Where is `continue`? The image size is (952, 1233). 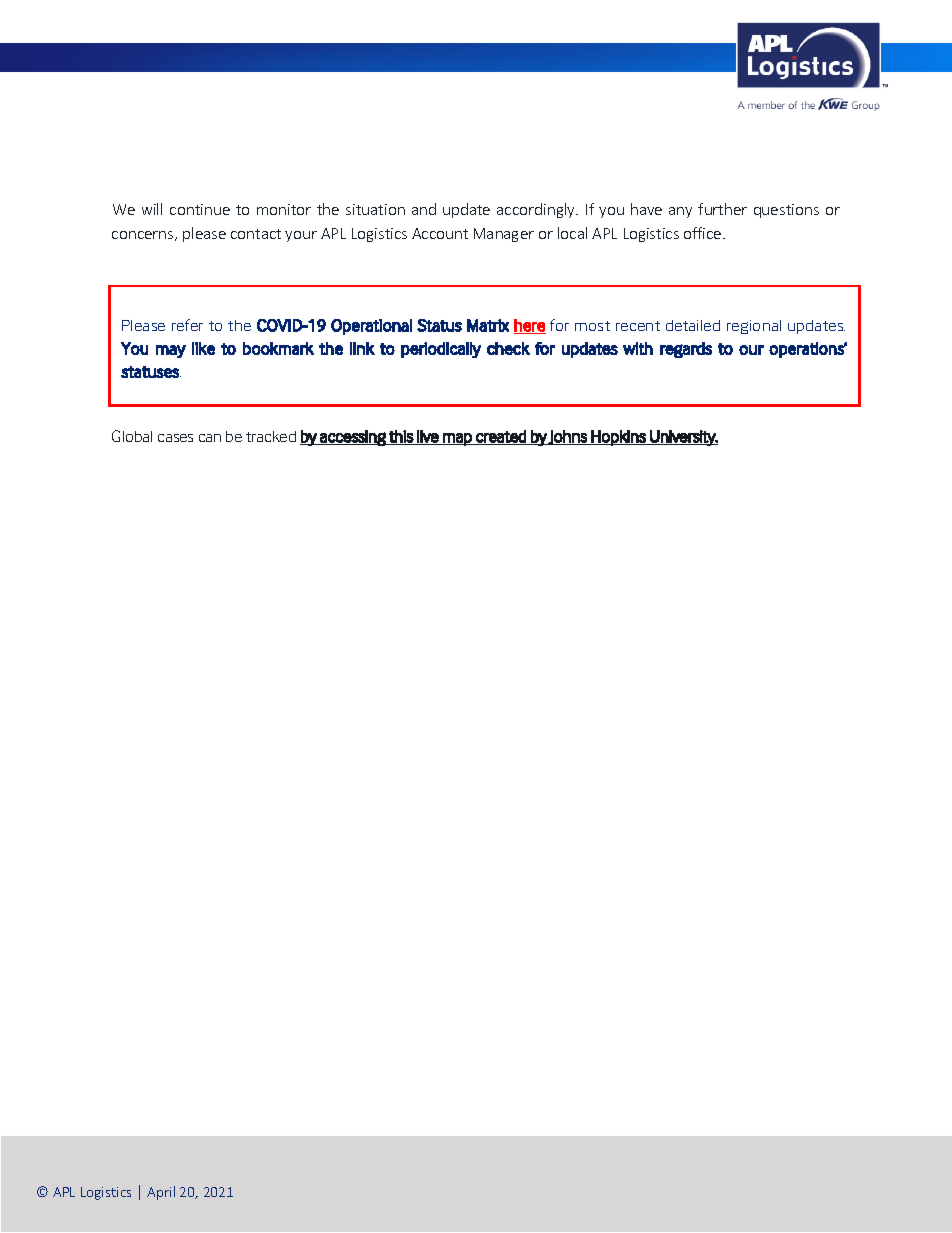
continue is located at coordinates (200, 209).
